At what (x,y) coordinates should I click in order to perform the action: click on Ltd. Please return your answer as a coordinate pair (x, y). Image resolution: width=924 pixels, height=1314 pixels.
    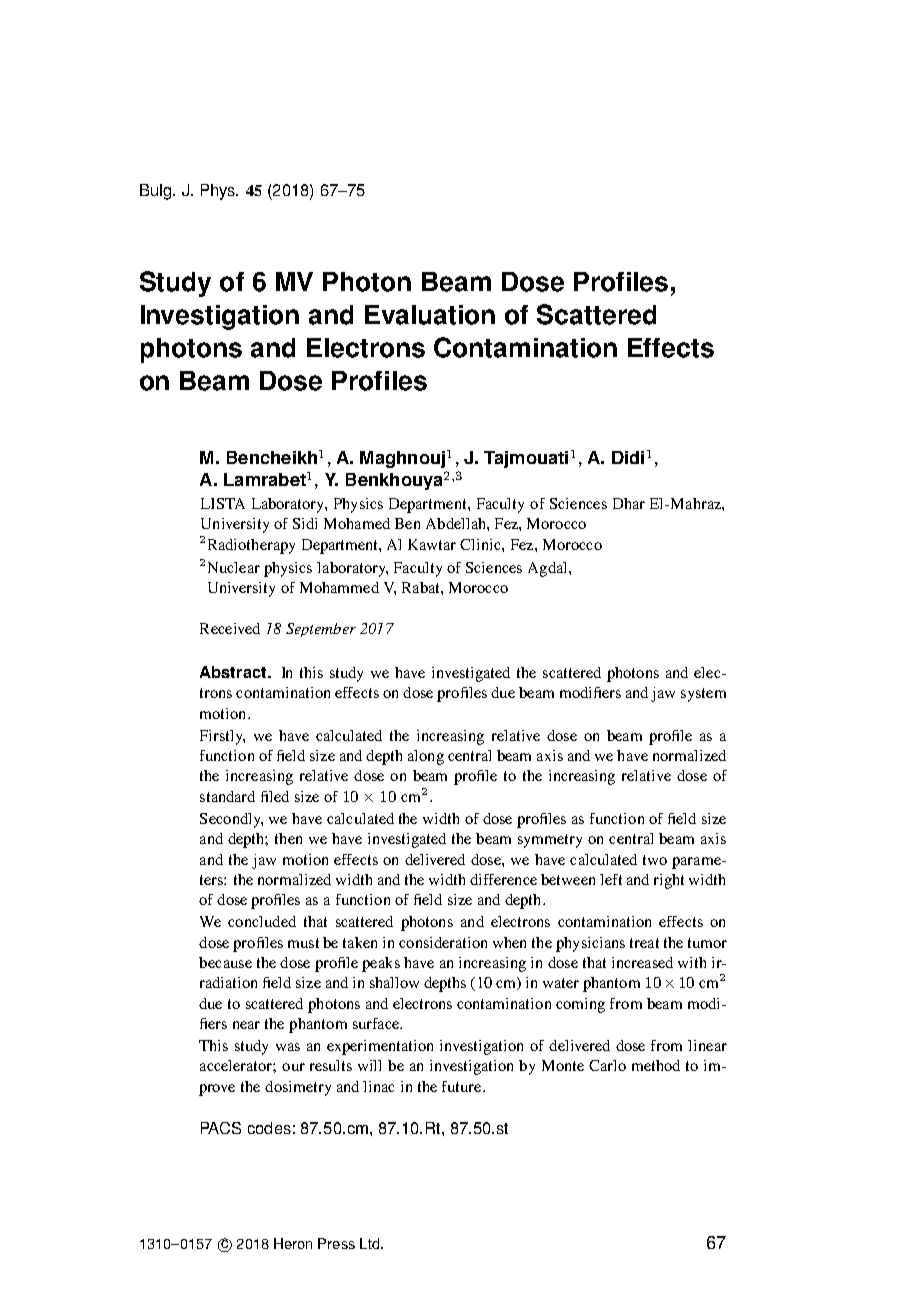
    Looking at the image, I should click on (371, 1243).
